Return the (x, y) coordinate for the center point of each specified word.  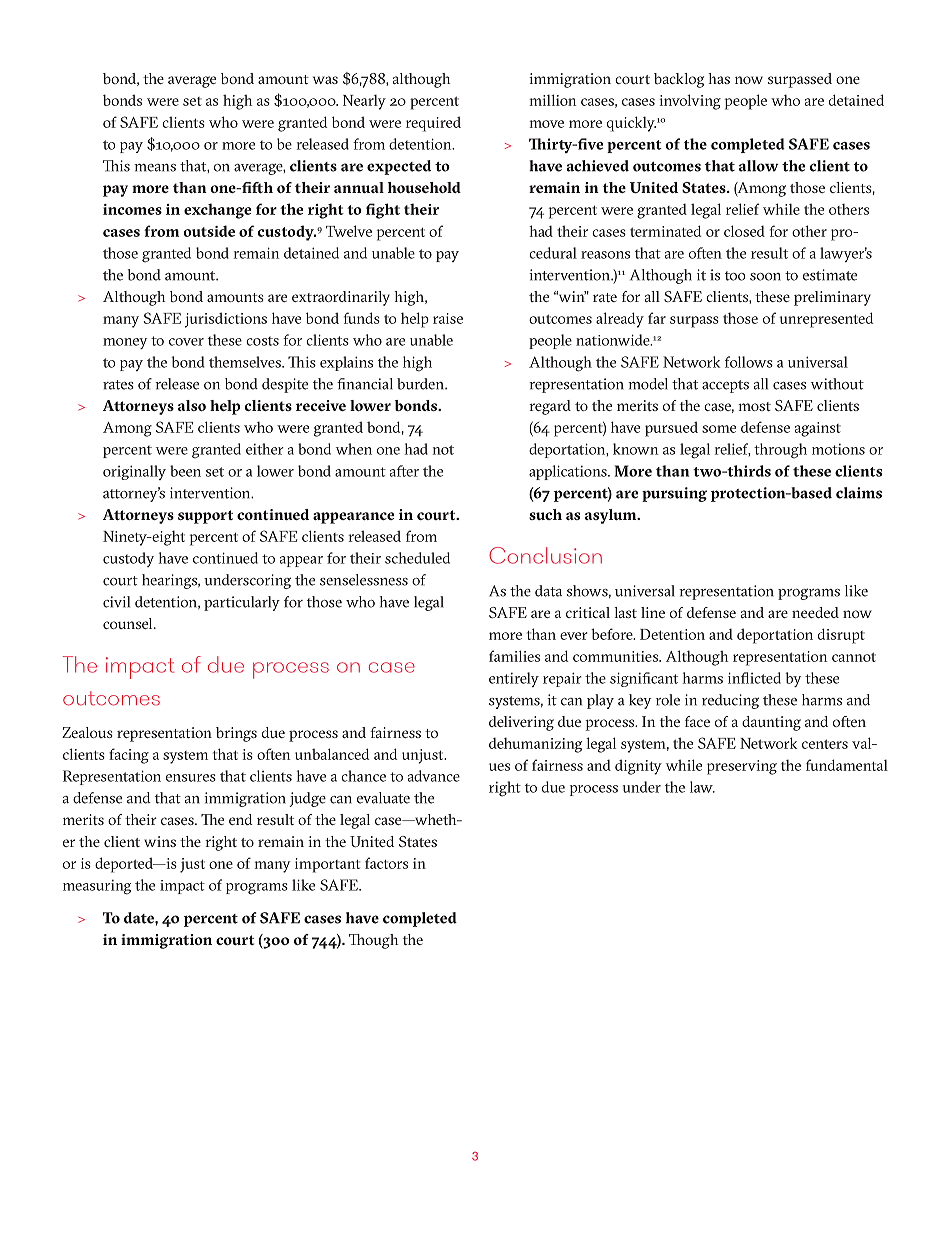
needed (815, 612)
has (719, 78)
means (155, 168)
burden (421, 384)
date (140, 918)
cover (186, 342)
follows (749, 362)
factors (386, 863)
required (433, 124)
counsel (129, 623)
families (514, 656)
